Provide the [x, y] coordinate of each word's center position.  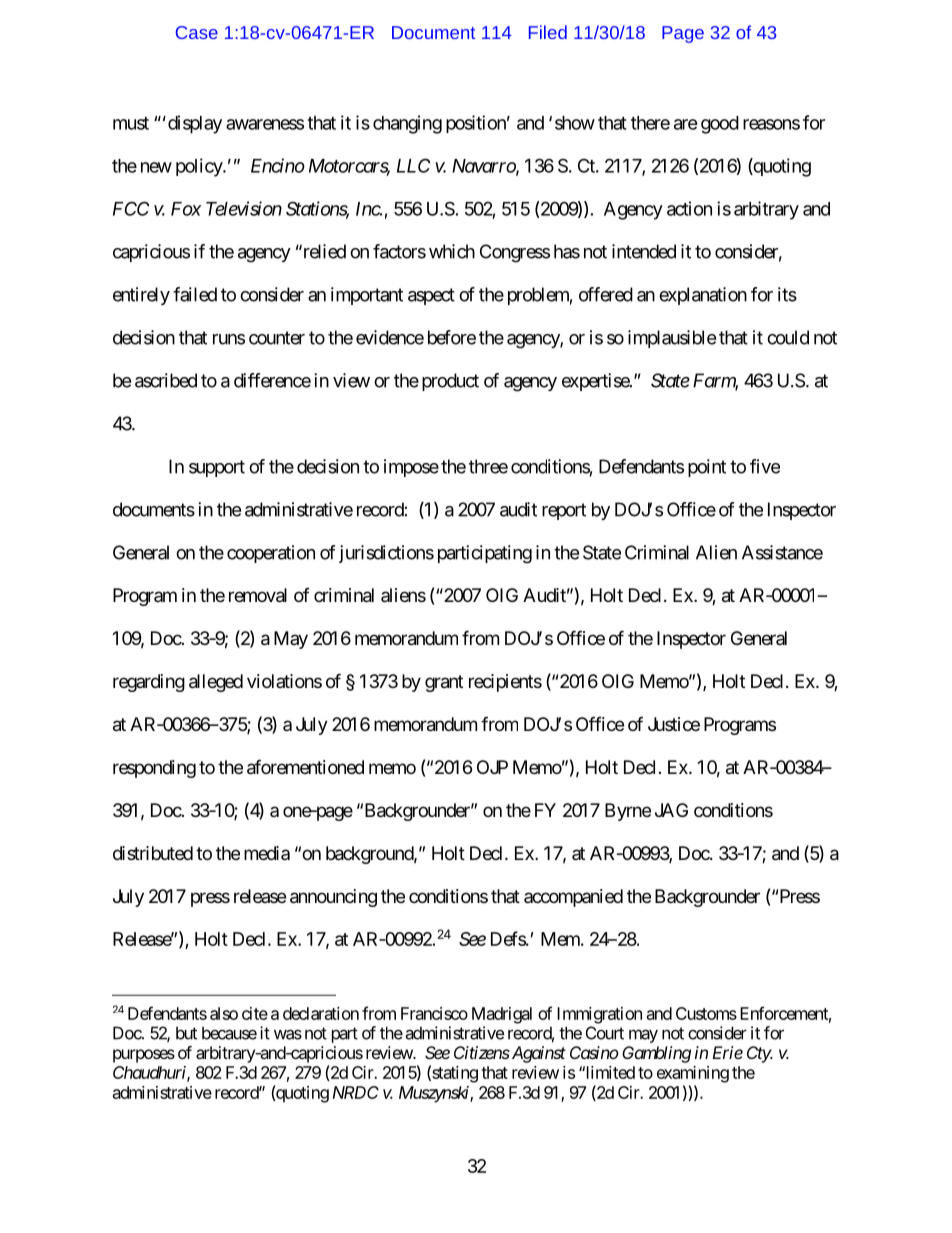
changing [407, 124]
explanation [703, 296]
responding [154, 769]
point [707, 468]
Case [197, 32]
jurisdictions [386, 554]
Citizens [482, 1052]
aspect [431, 296]
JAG [671, 810]
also [224, 1013]
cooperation [271, 554]
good [720, 125]
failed [195, 294]
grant [444, 683]
